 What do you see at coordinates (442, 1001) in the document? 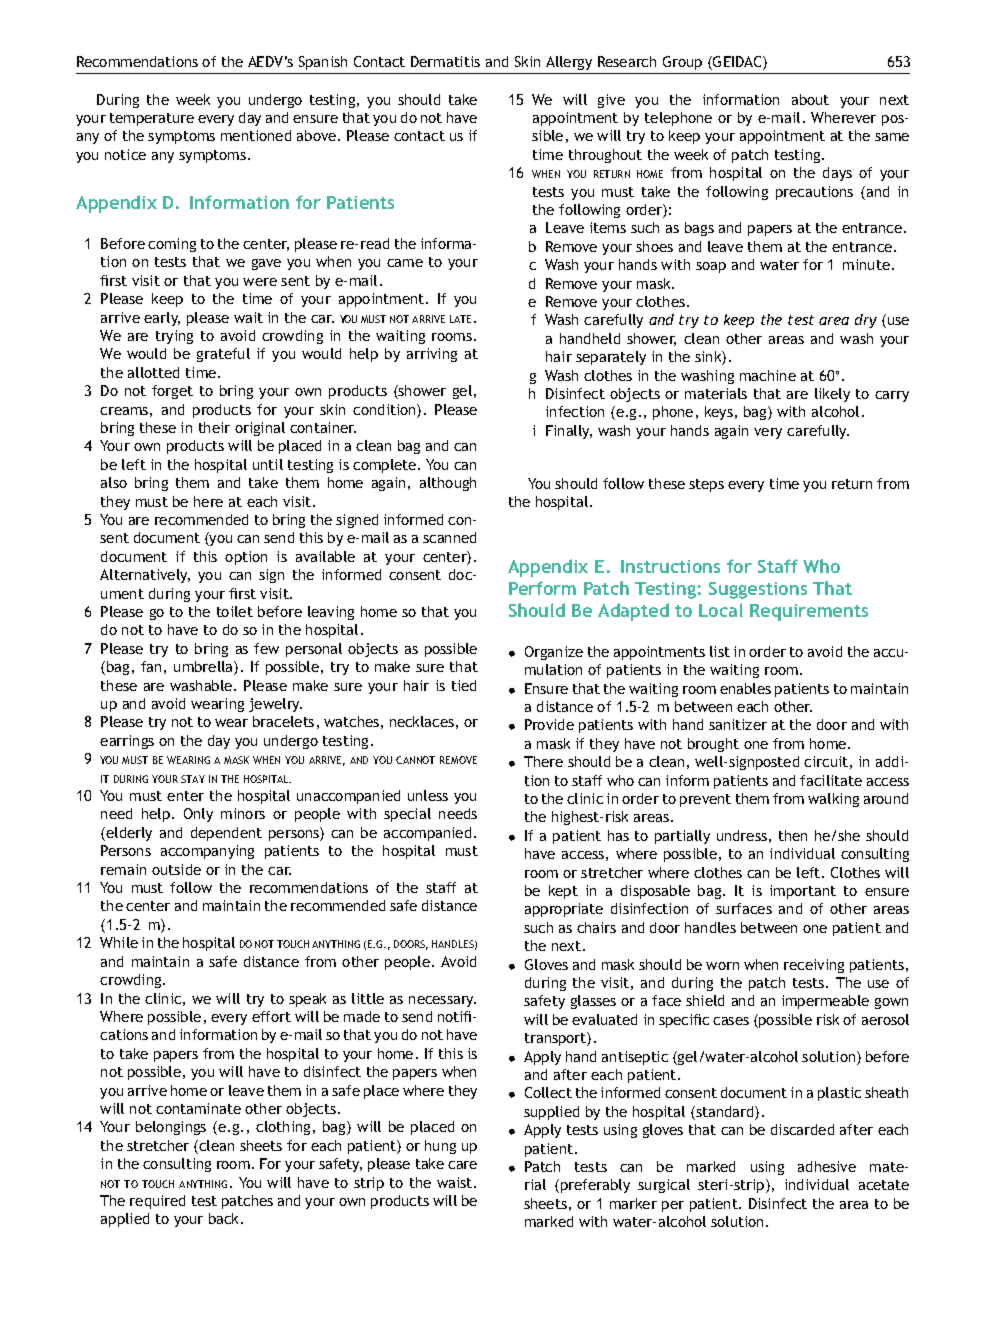
I see `necessary` at bounding box center [442, 1001].
